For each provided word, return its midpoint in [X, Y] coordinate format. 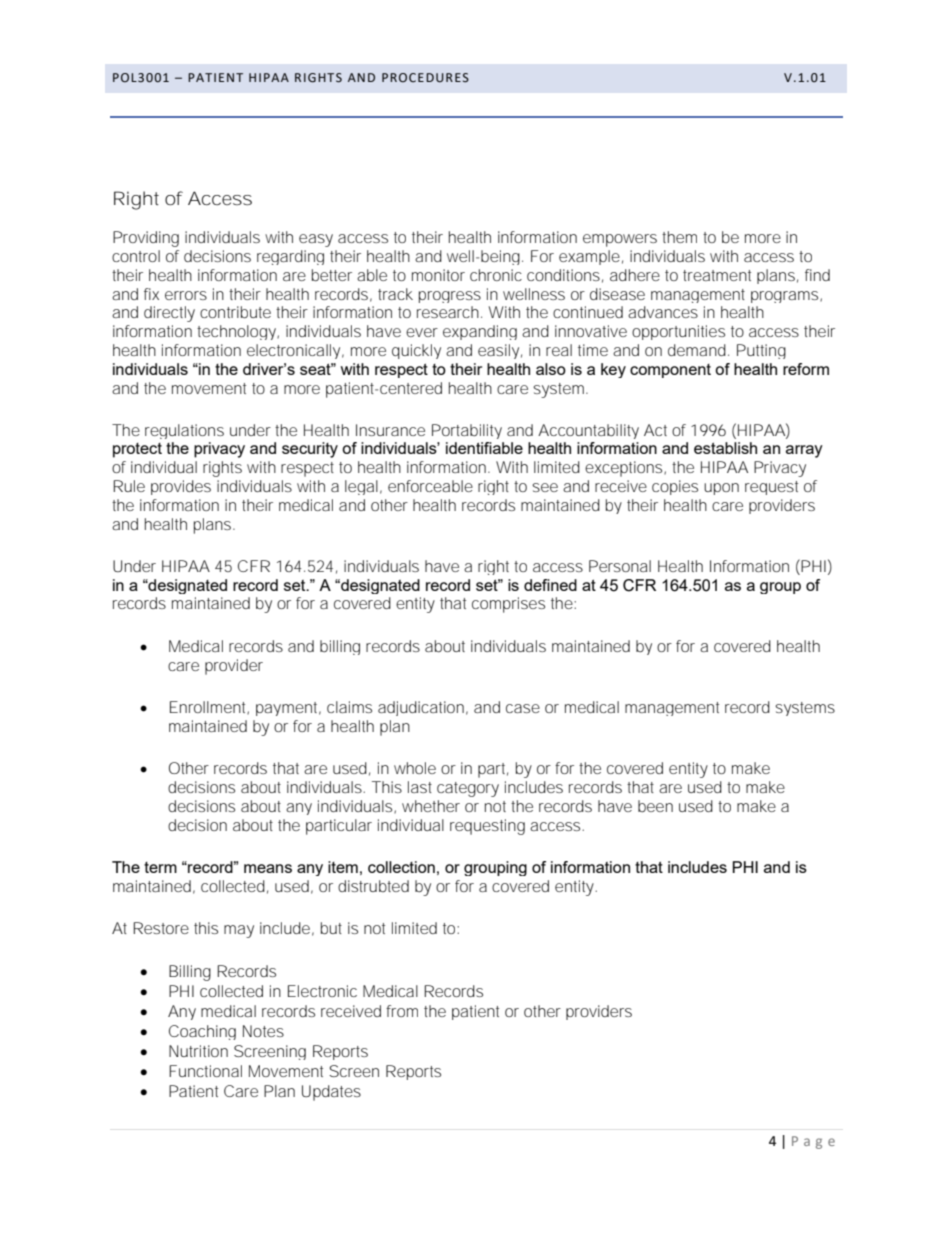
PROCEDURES [425, 78]
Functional [205, 1071]
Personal [620, 566]
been [655, 806]
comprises [508, 605]
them [679, 237]
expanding [480, 332]
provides [181, 487]
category [468, 789]
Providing [146, 239]
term [160, 867]
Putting [761, 351]
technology [238, 332]
